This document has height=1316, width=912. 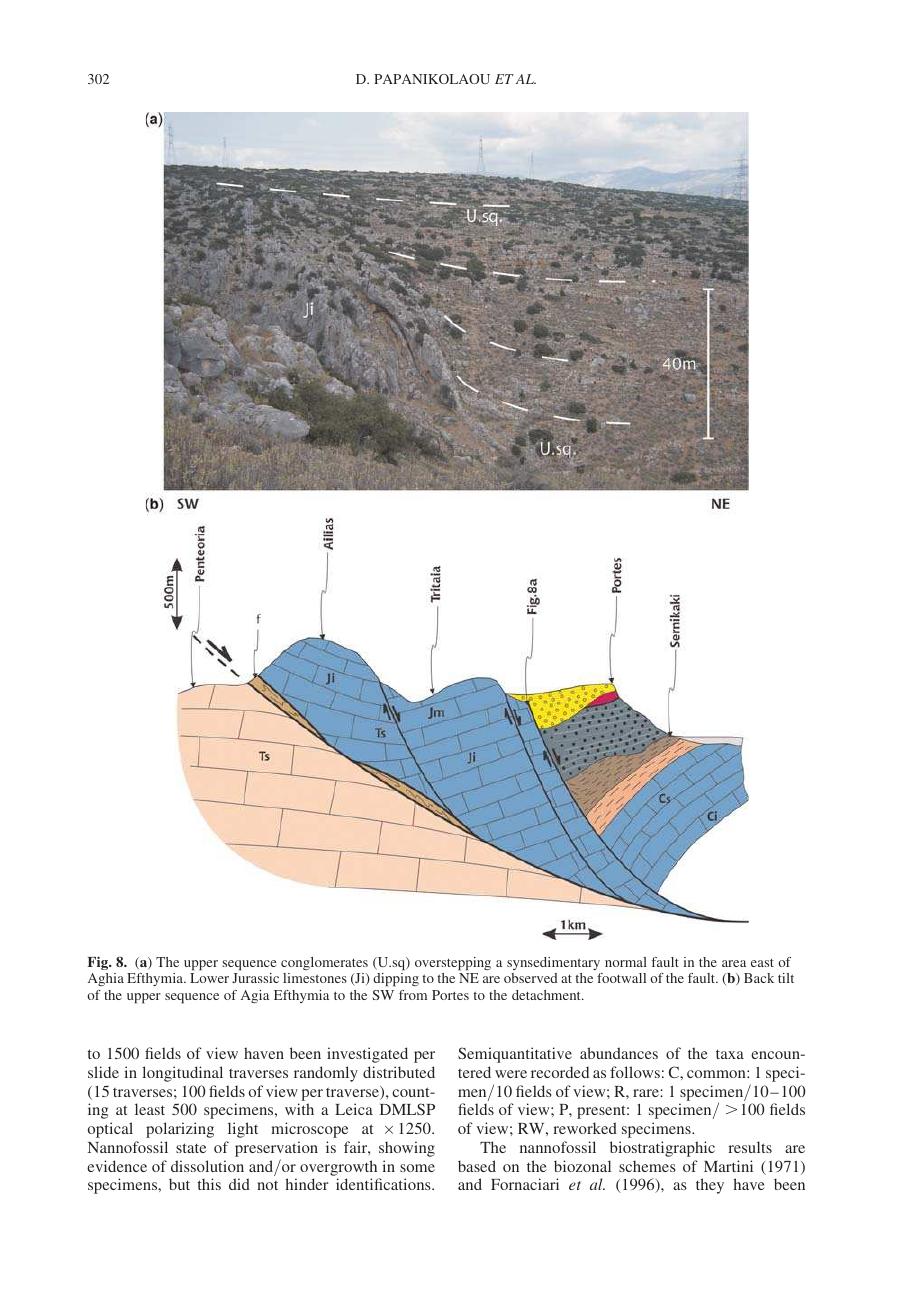 What do you see at coordinates (182, 1074) in the document?
I see `longitudinal` at bounding box center [182, 1074].
